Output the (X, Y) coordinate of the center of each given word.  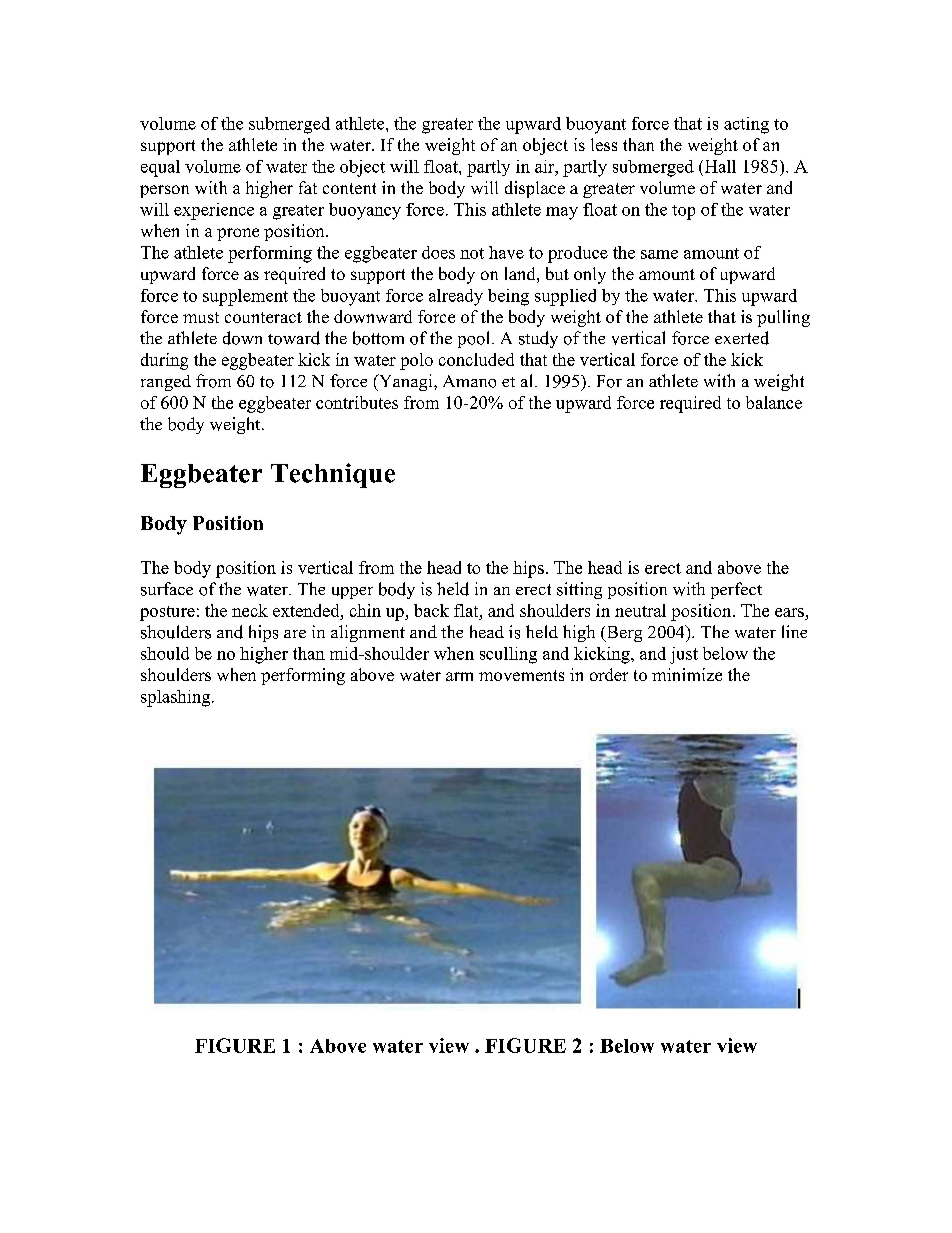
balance (774, 402)
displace (535, 189)
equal (160, 168)
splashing (177, 698)
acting (746, 125)
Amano (469, 381)
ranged (166, 383)
